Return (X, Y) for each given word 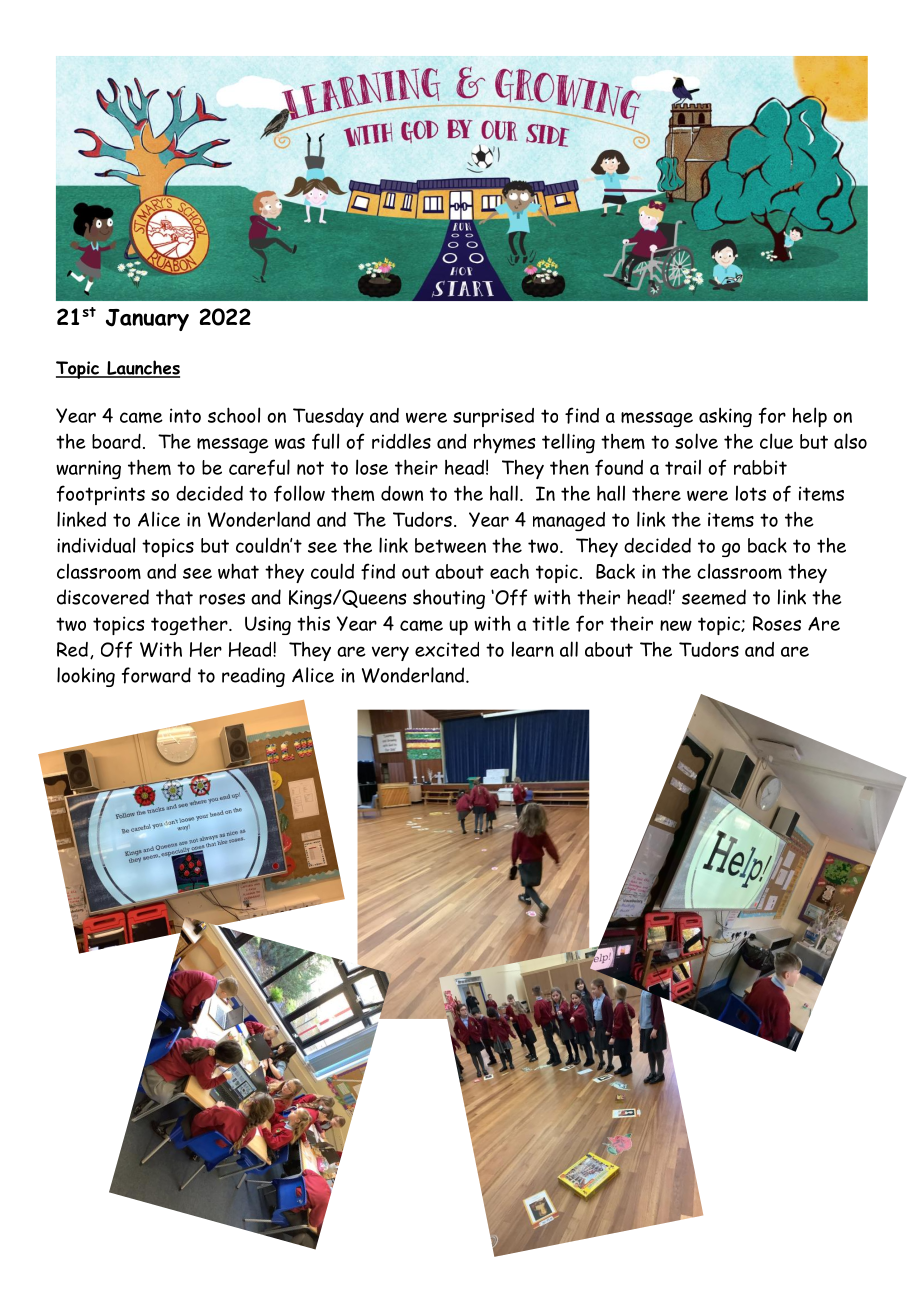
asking (725, 417)
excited (447, 649)
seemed (714, 597)
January (147, 320)
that (174, 597)
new (676, 625)
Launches (142, 368)
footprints (101, 495)
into (185, 415)
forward (156, 675)
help (810, 417)
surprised (493, 417)
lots (751, 493)
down (402, 493)
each (509, 571)
